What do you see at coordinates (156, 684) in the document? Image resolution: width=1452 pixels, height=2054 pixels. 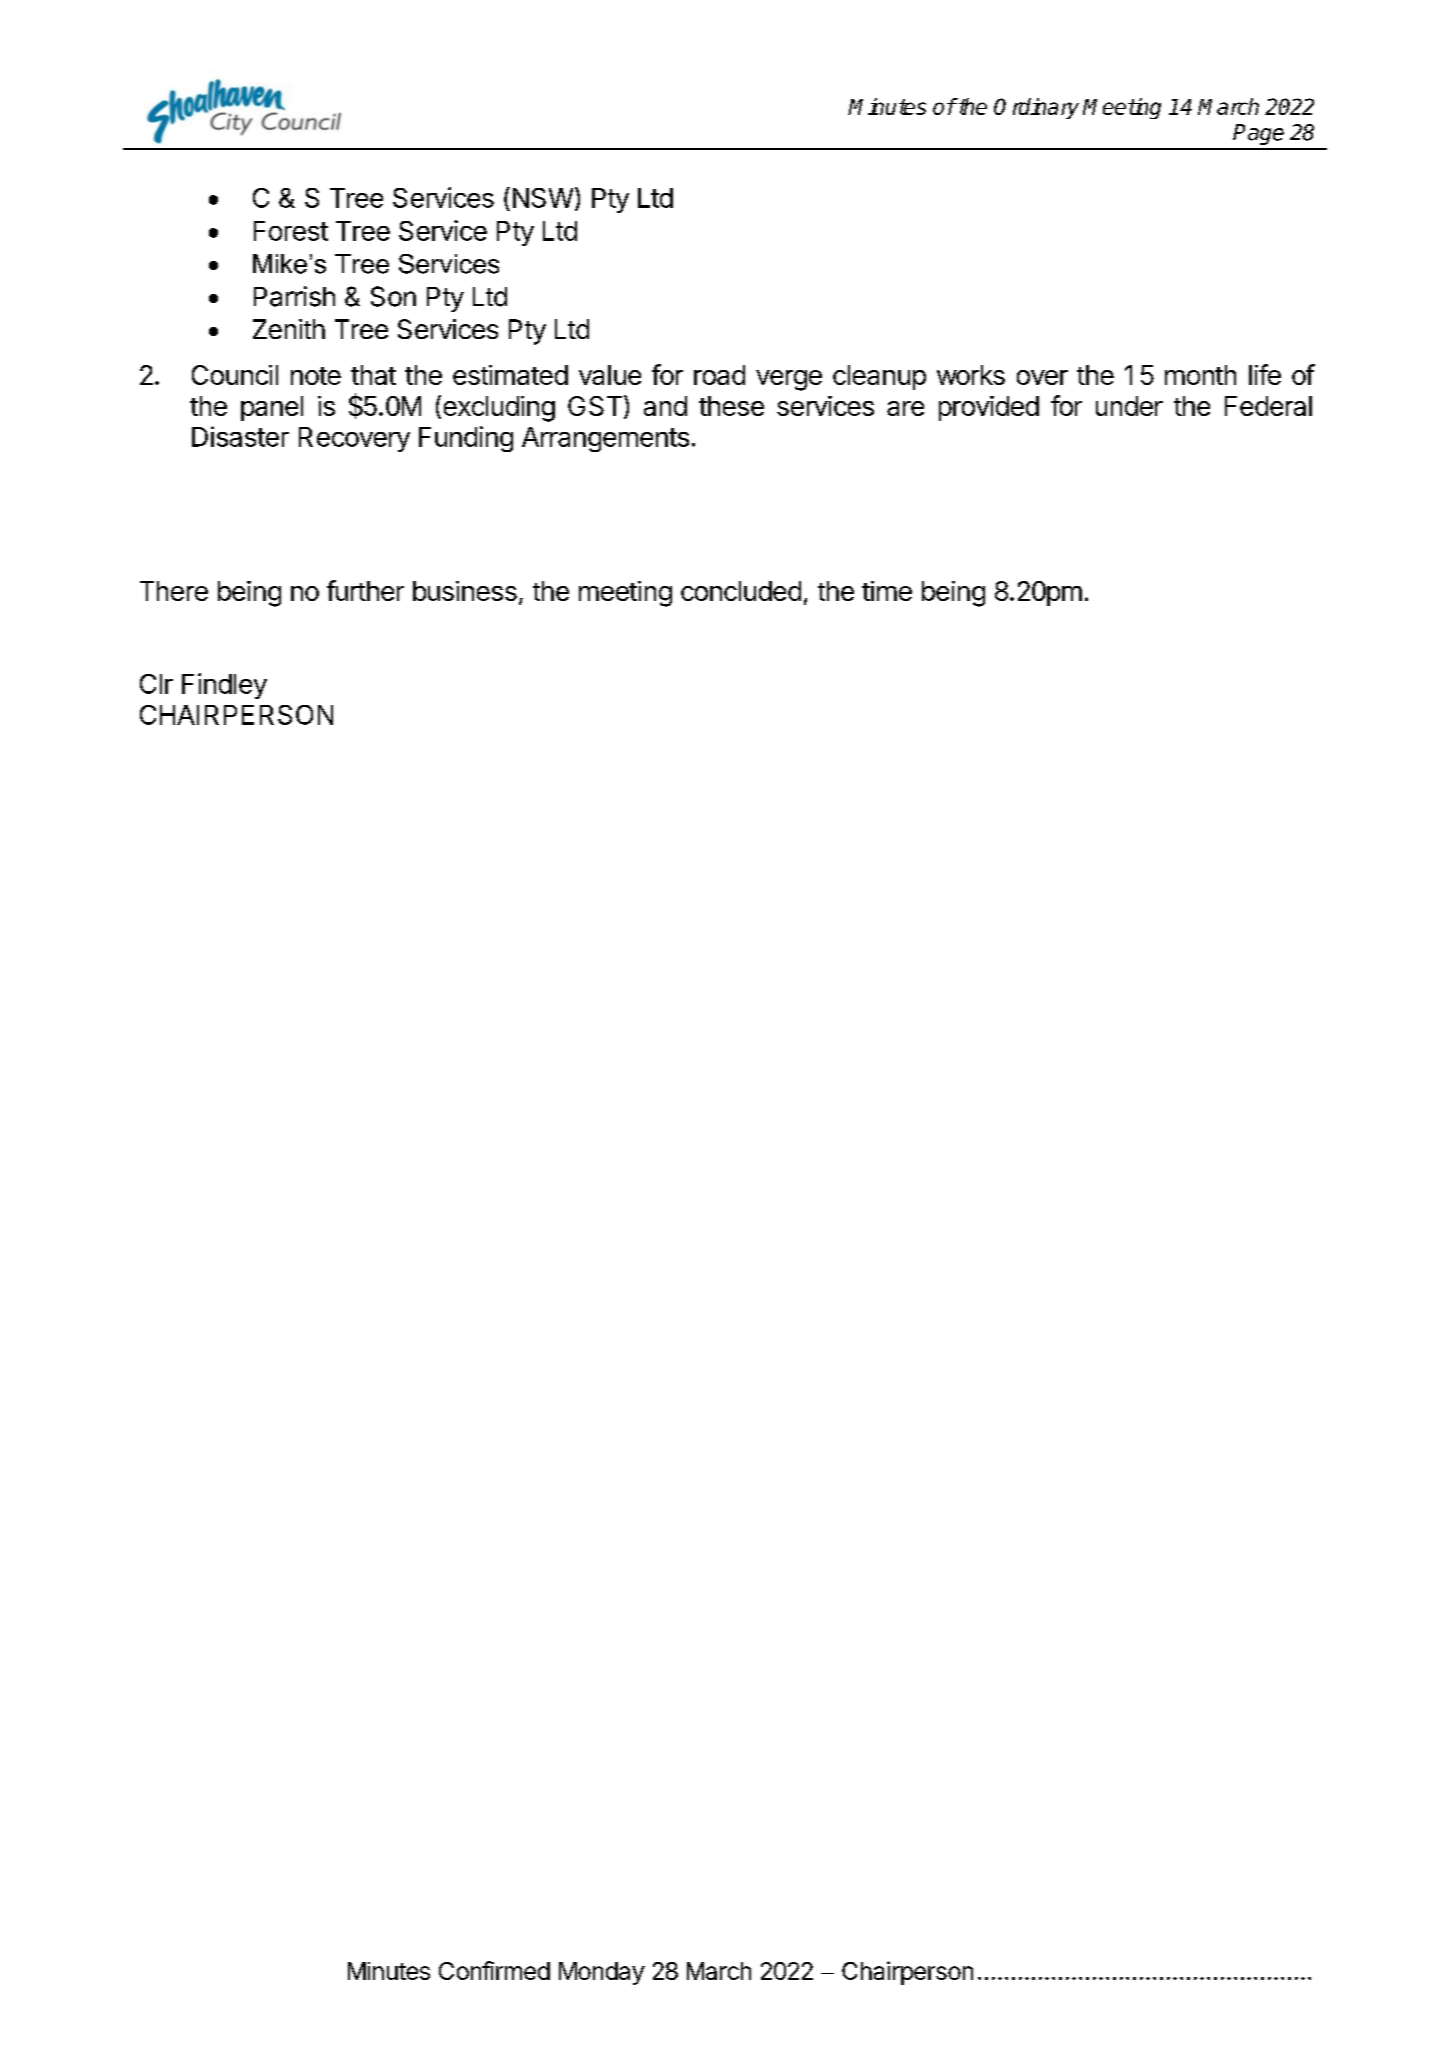 I see `Clr` at bounding box center [156, 684].
